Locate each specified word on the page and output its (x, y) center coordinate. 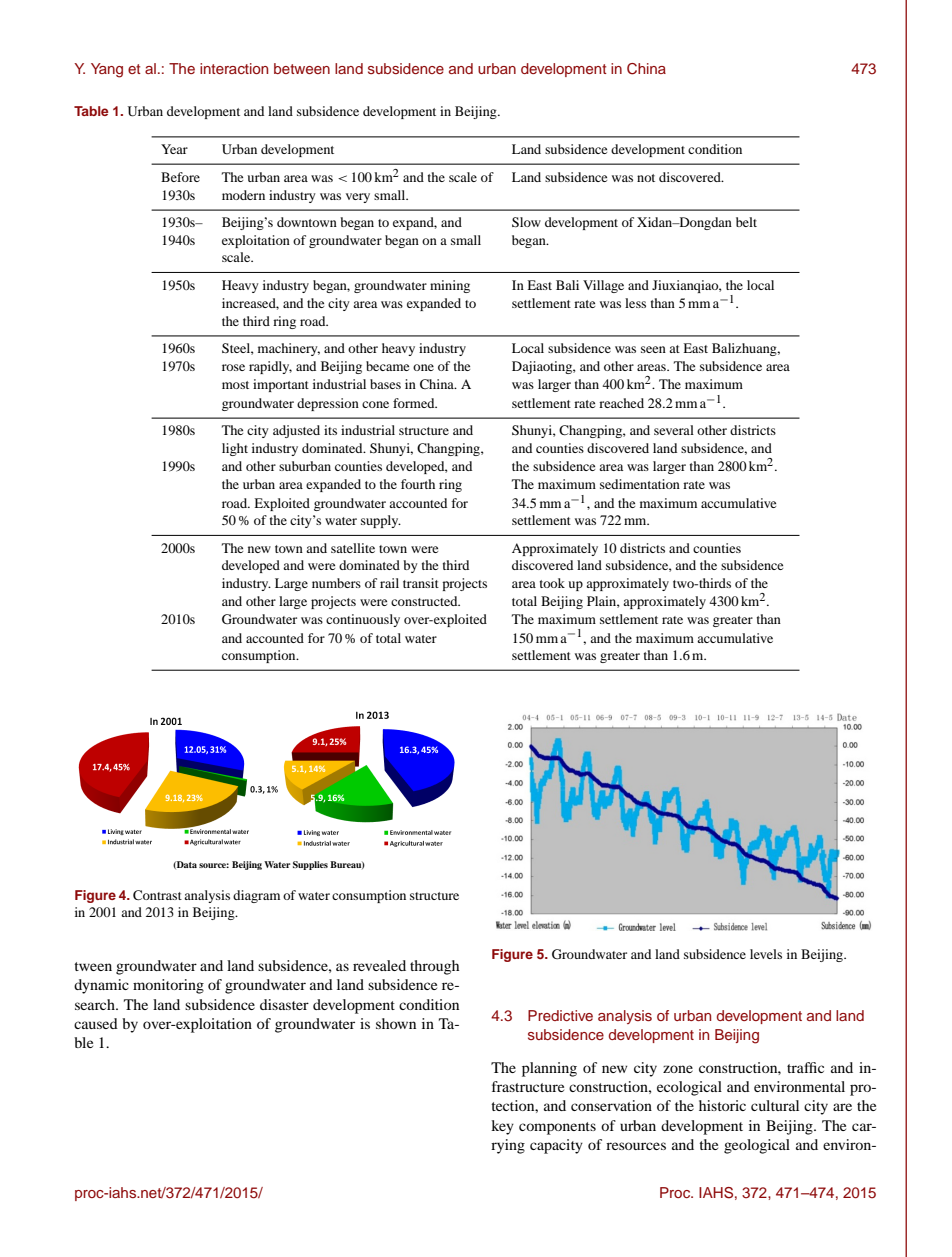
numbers (336, 583)
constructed (425, 601)
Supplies (310, 865)
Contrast (157, 895)
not (646, 178)
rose (233, 367)
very (358, 198)
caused (96, 1023)
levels (766, 954)
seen (653, 349)
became (387, 366)
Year (174, 149)
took (552, 583)
